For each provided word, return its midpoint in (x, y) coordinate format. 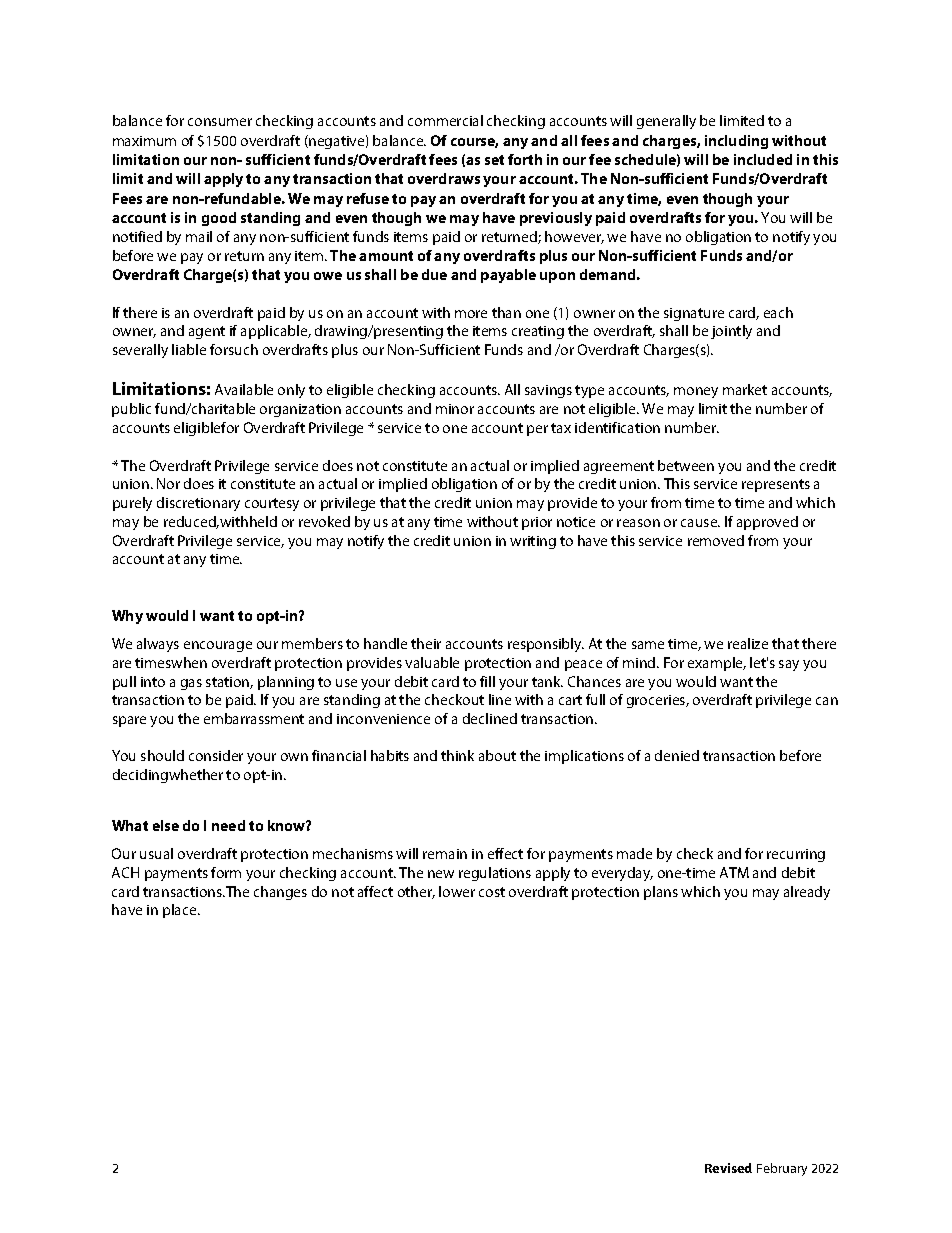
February (782, 1169)
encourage (218, 646)
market (745, 389)
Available (244, 389)
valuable (432, 662)
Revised (728, 1168)
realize (748, 643)
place (181, 911)
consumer (220, 122)
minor (455, 409)
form (226, 872)
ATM (734, 872)
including (736, 142)
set (494, 160)
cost (492, 892)
